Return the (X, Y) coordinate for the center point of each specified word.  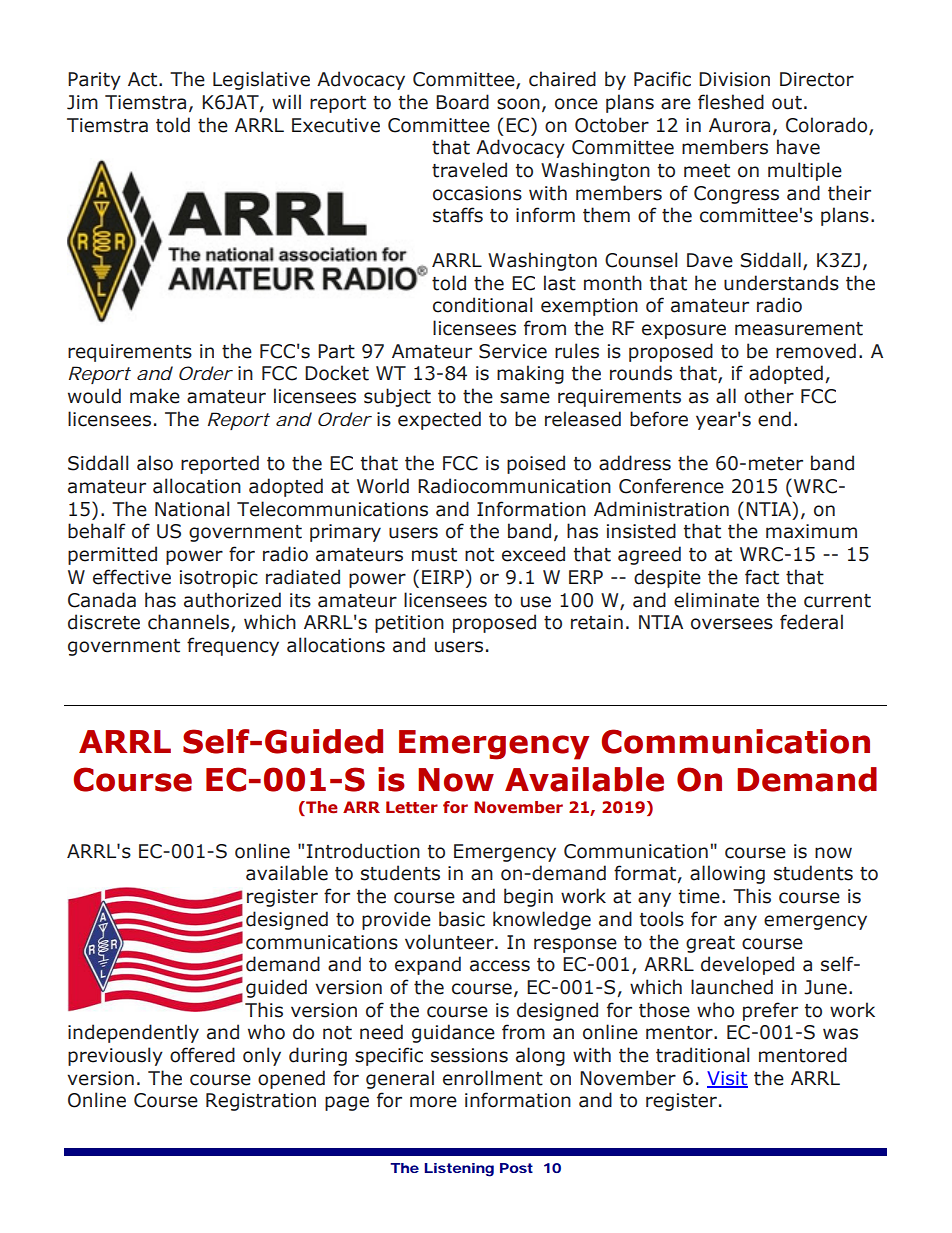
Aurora (739, 125)
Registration (261, 1102)
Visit (727, 1079)
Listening (459, 1170)
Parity (94, 81)
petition (409, 624)
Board (462, 102)
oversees (732, 624)
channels (190, 623)
